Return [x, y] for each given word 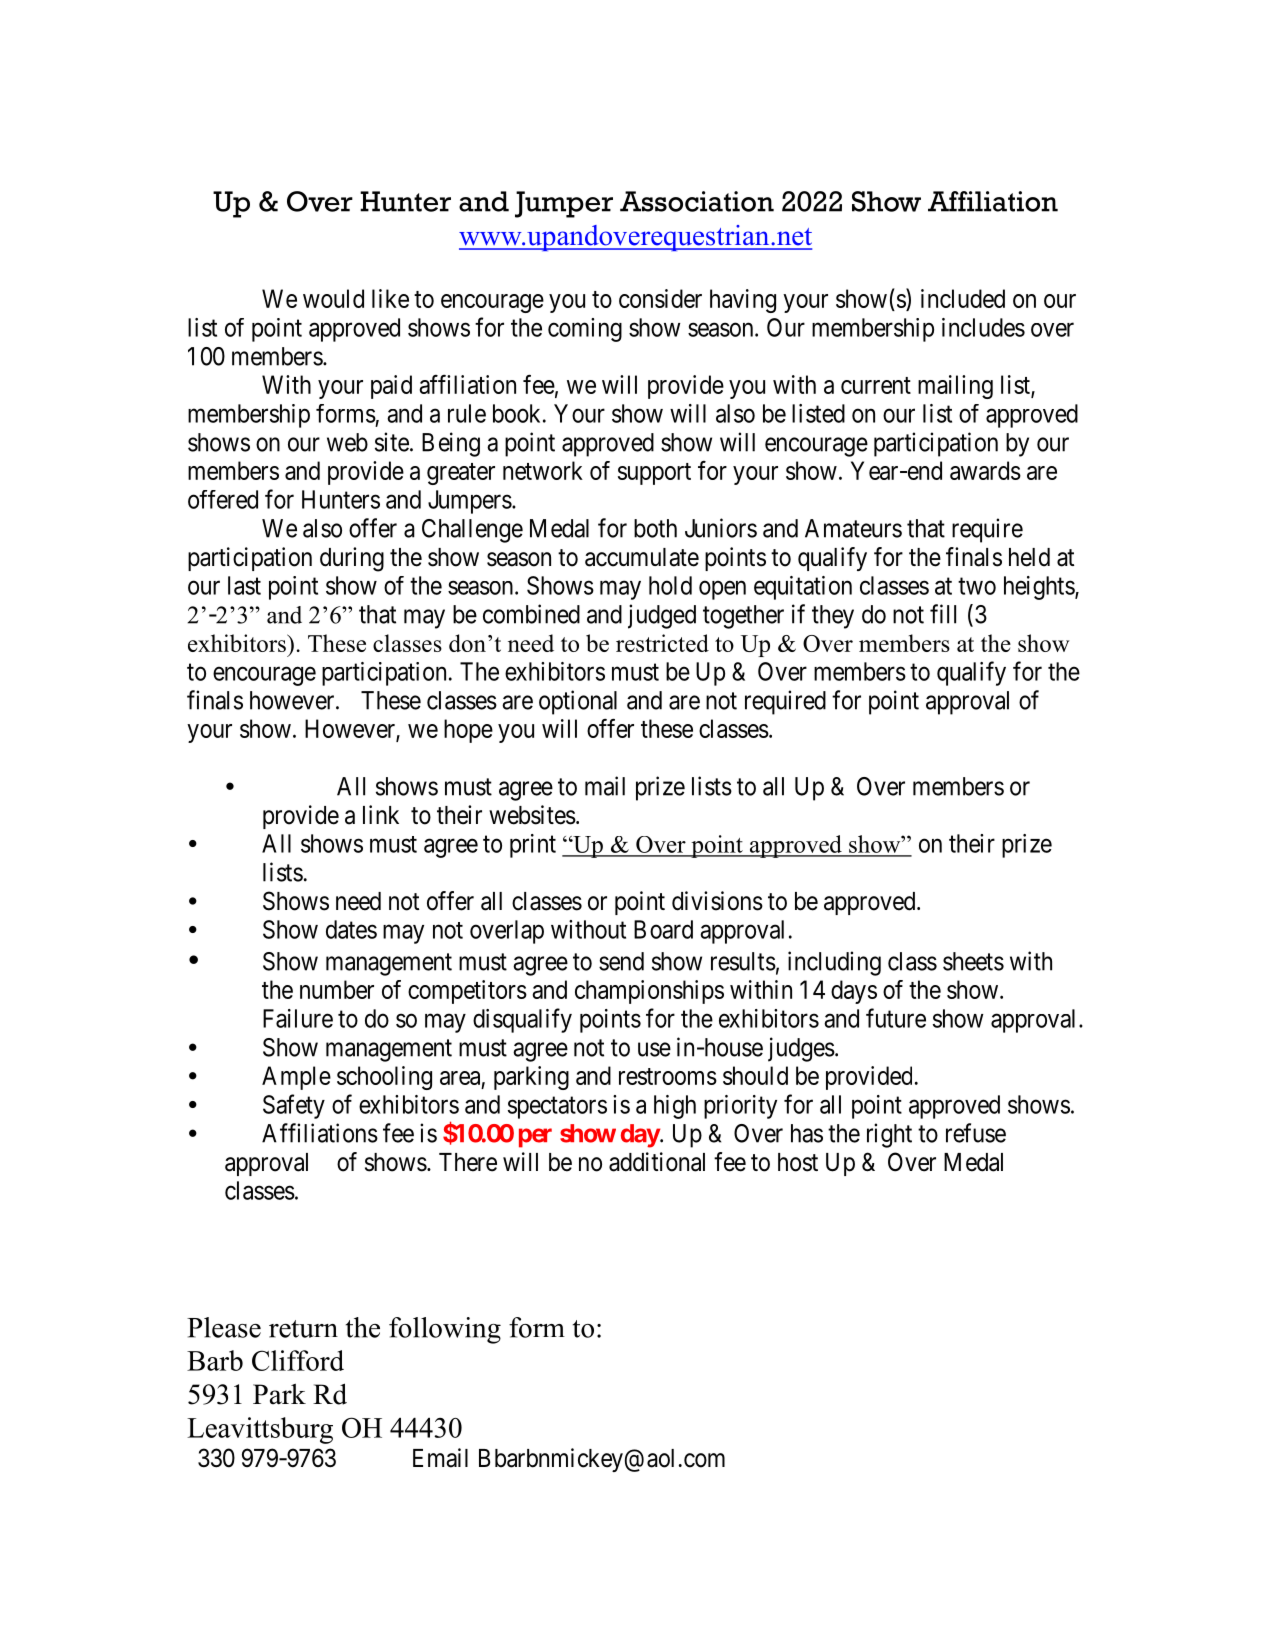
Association [697, 201]
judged [662, 616]
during [352, 559]
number [337, 989]
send [621, 961]
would [333, 298]
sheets [973, 961]
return [303, 1329]
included [963, 298]
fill [943, 614]
